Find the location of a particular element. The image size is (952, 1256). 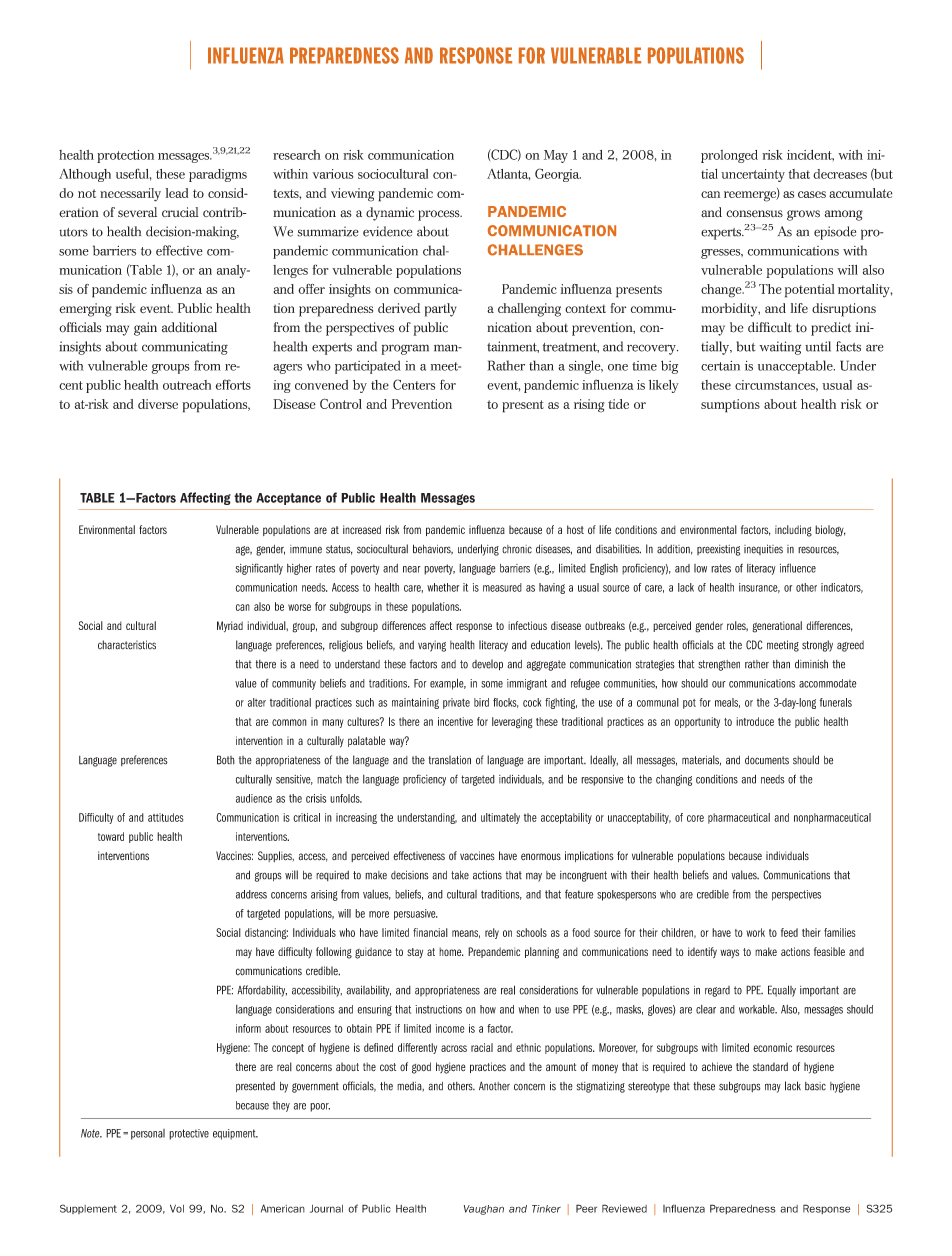

including is located at coordinates (793, 531).
